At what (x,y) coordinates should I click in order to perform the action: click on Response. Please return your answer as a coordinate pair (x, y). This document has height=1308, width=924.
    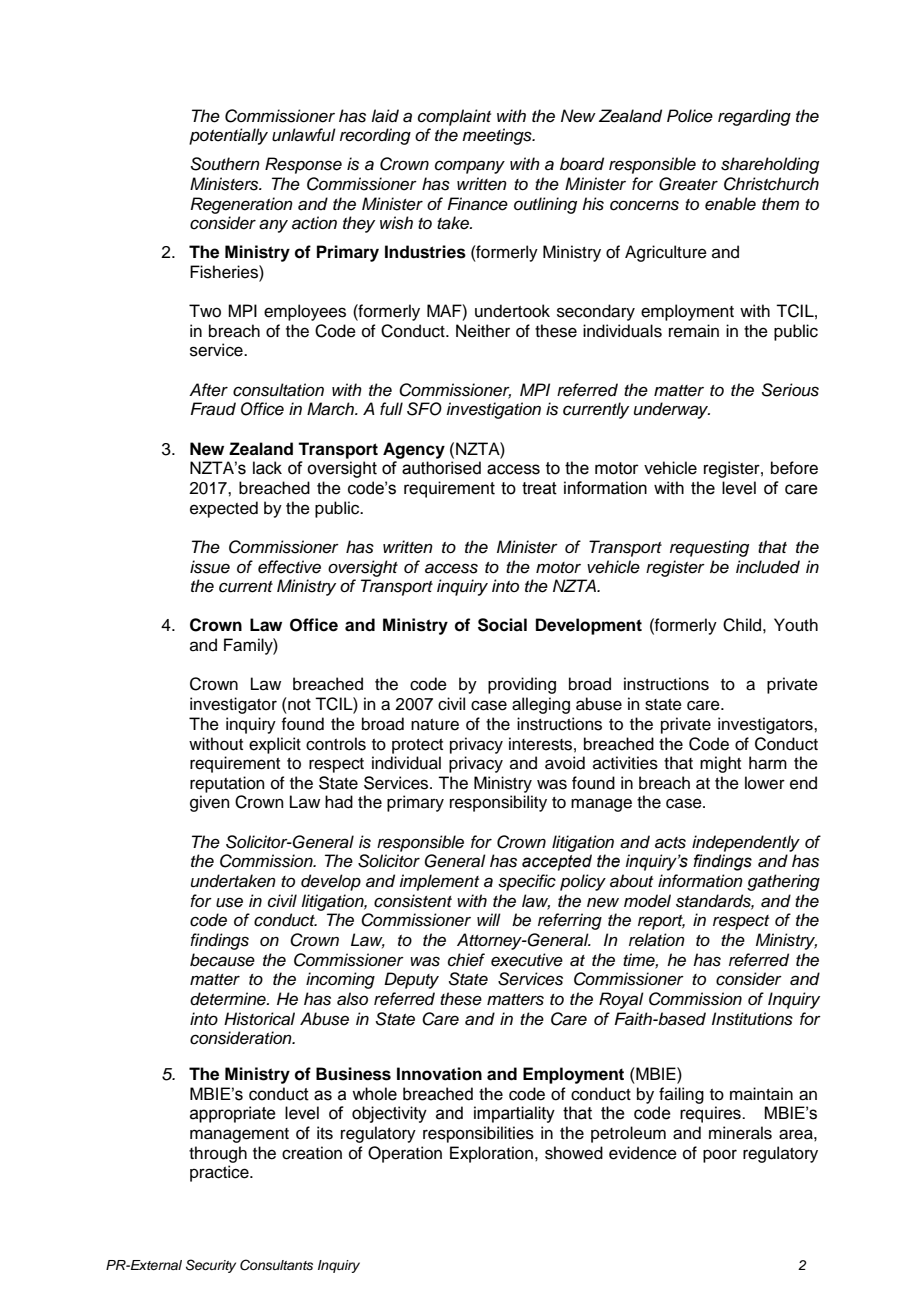
    Looking at the image, I should click on (303, 165).
